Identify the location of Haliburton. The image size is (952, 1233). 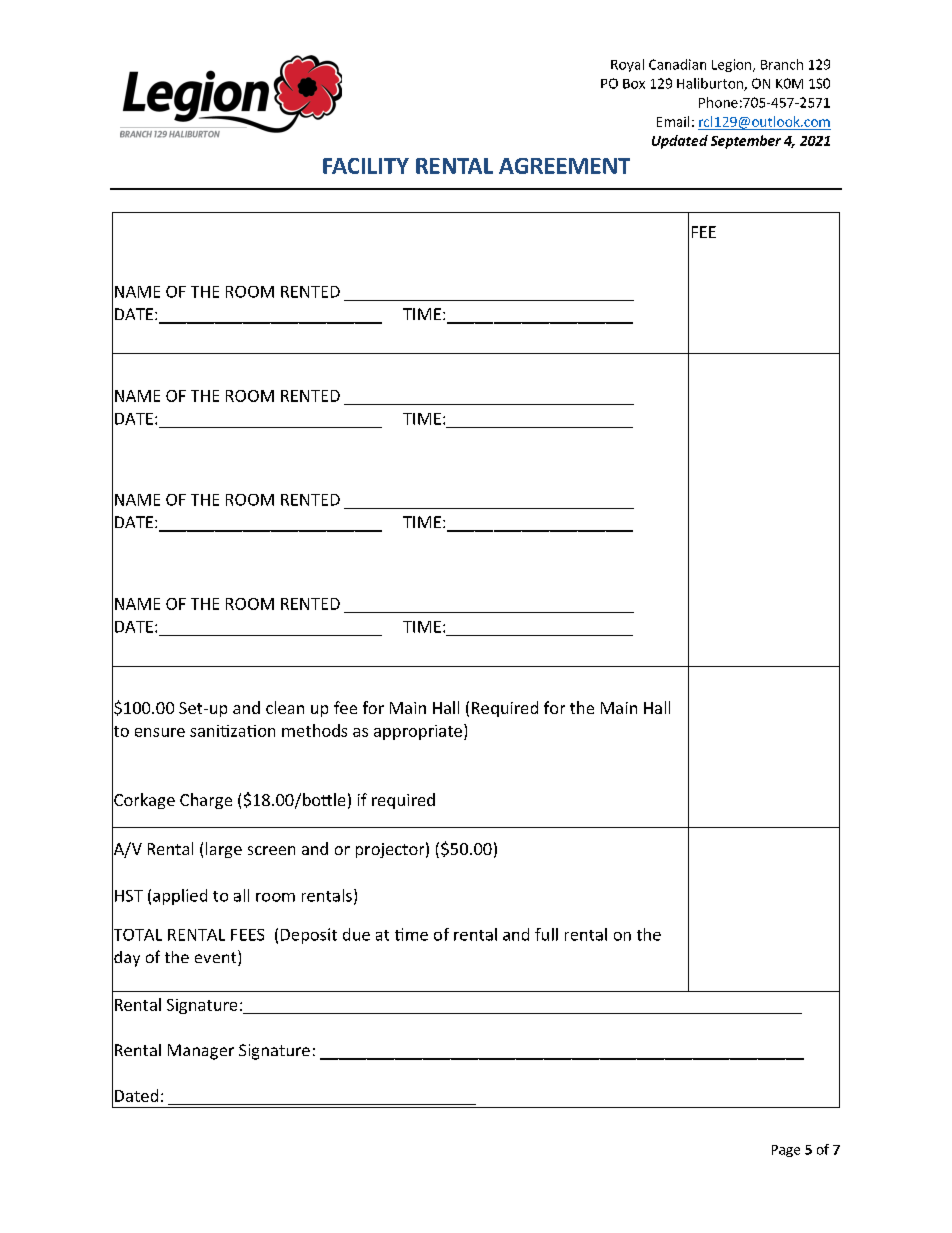
(711, 84).
